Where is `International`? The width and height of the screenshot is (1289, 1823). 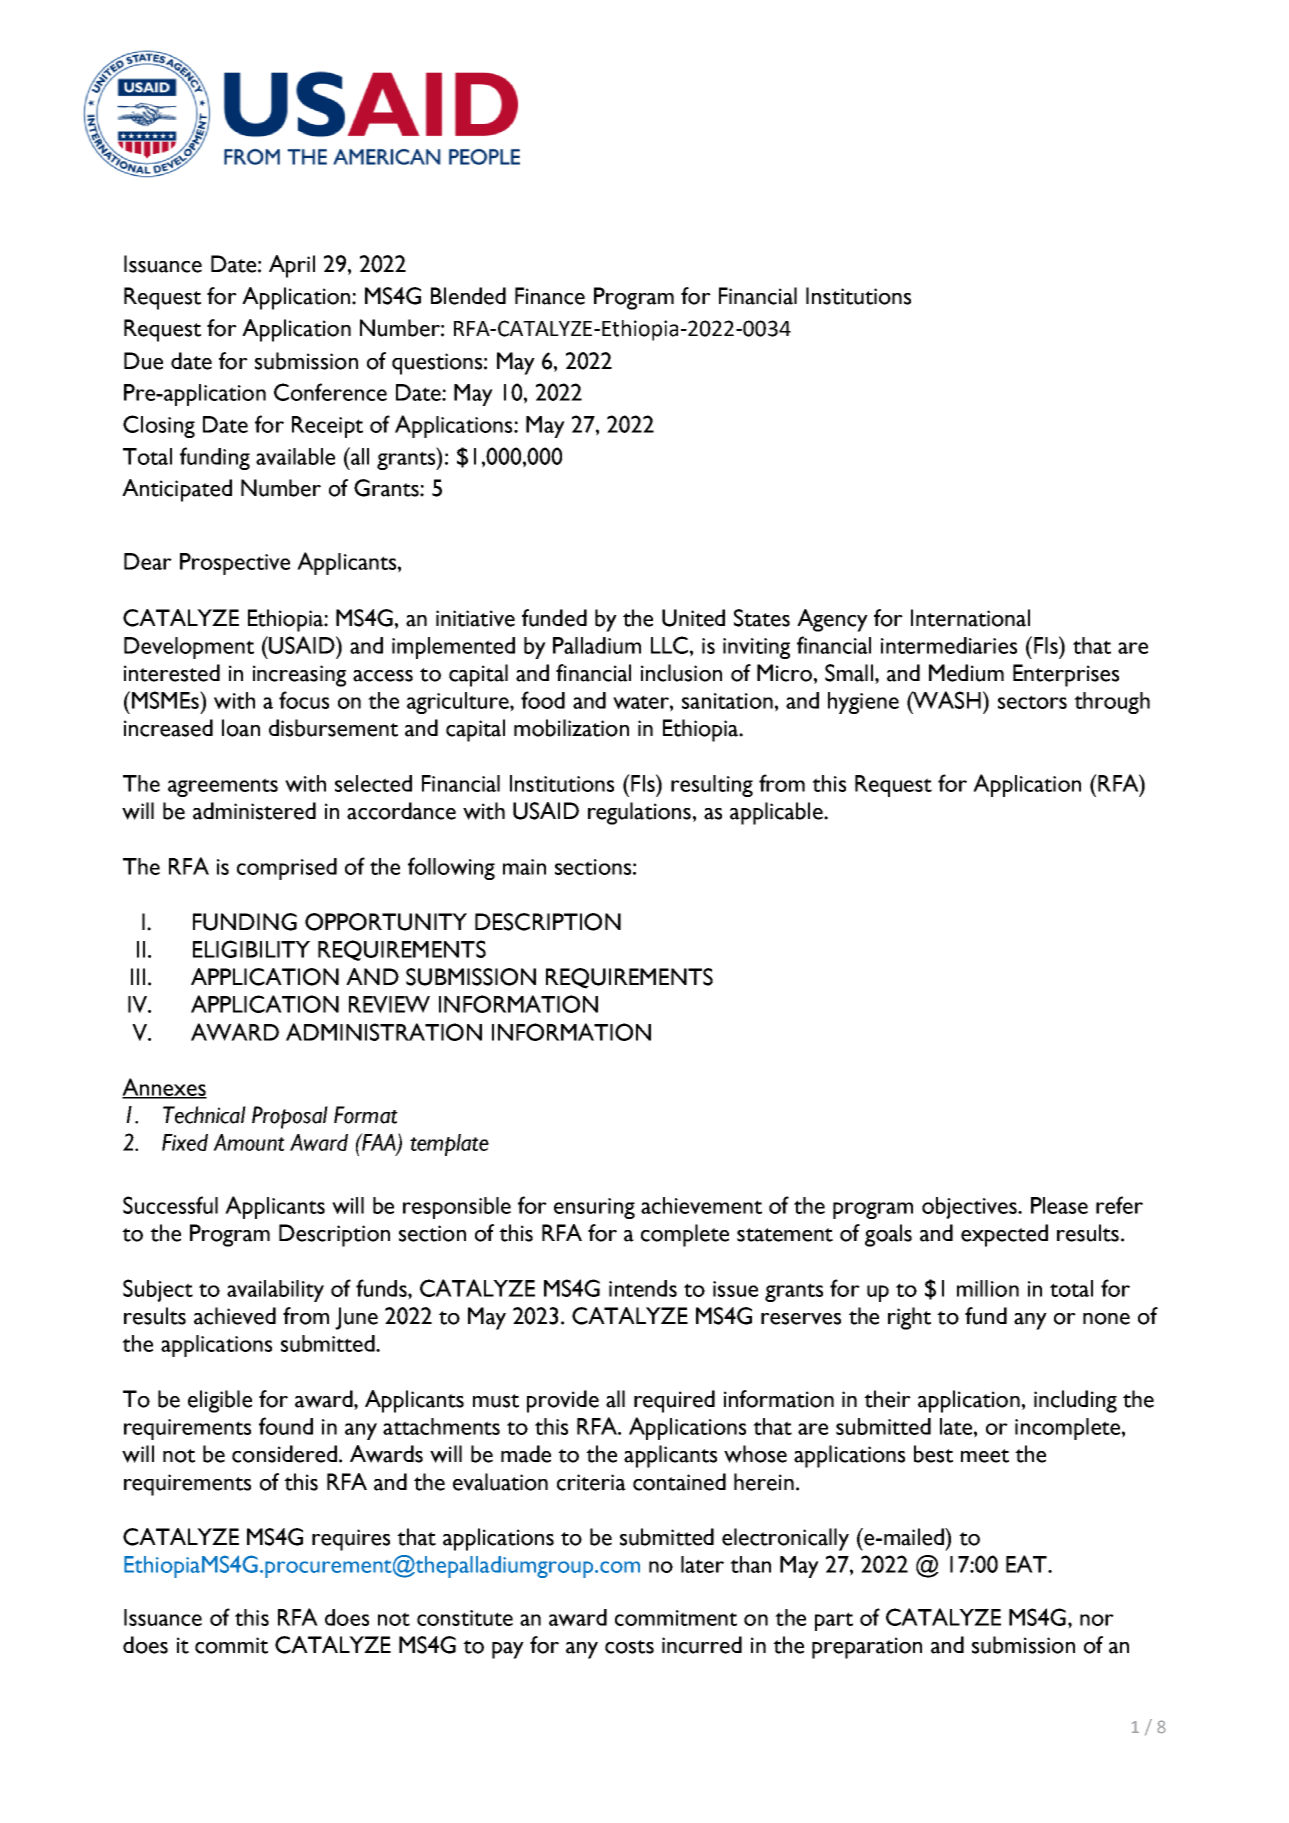 International is located at coordinates (970, 618).
